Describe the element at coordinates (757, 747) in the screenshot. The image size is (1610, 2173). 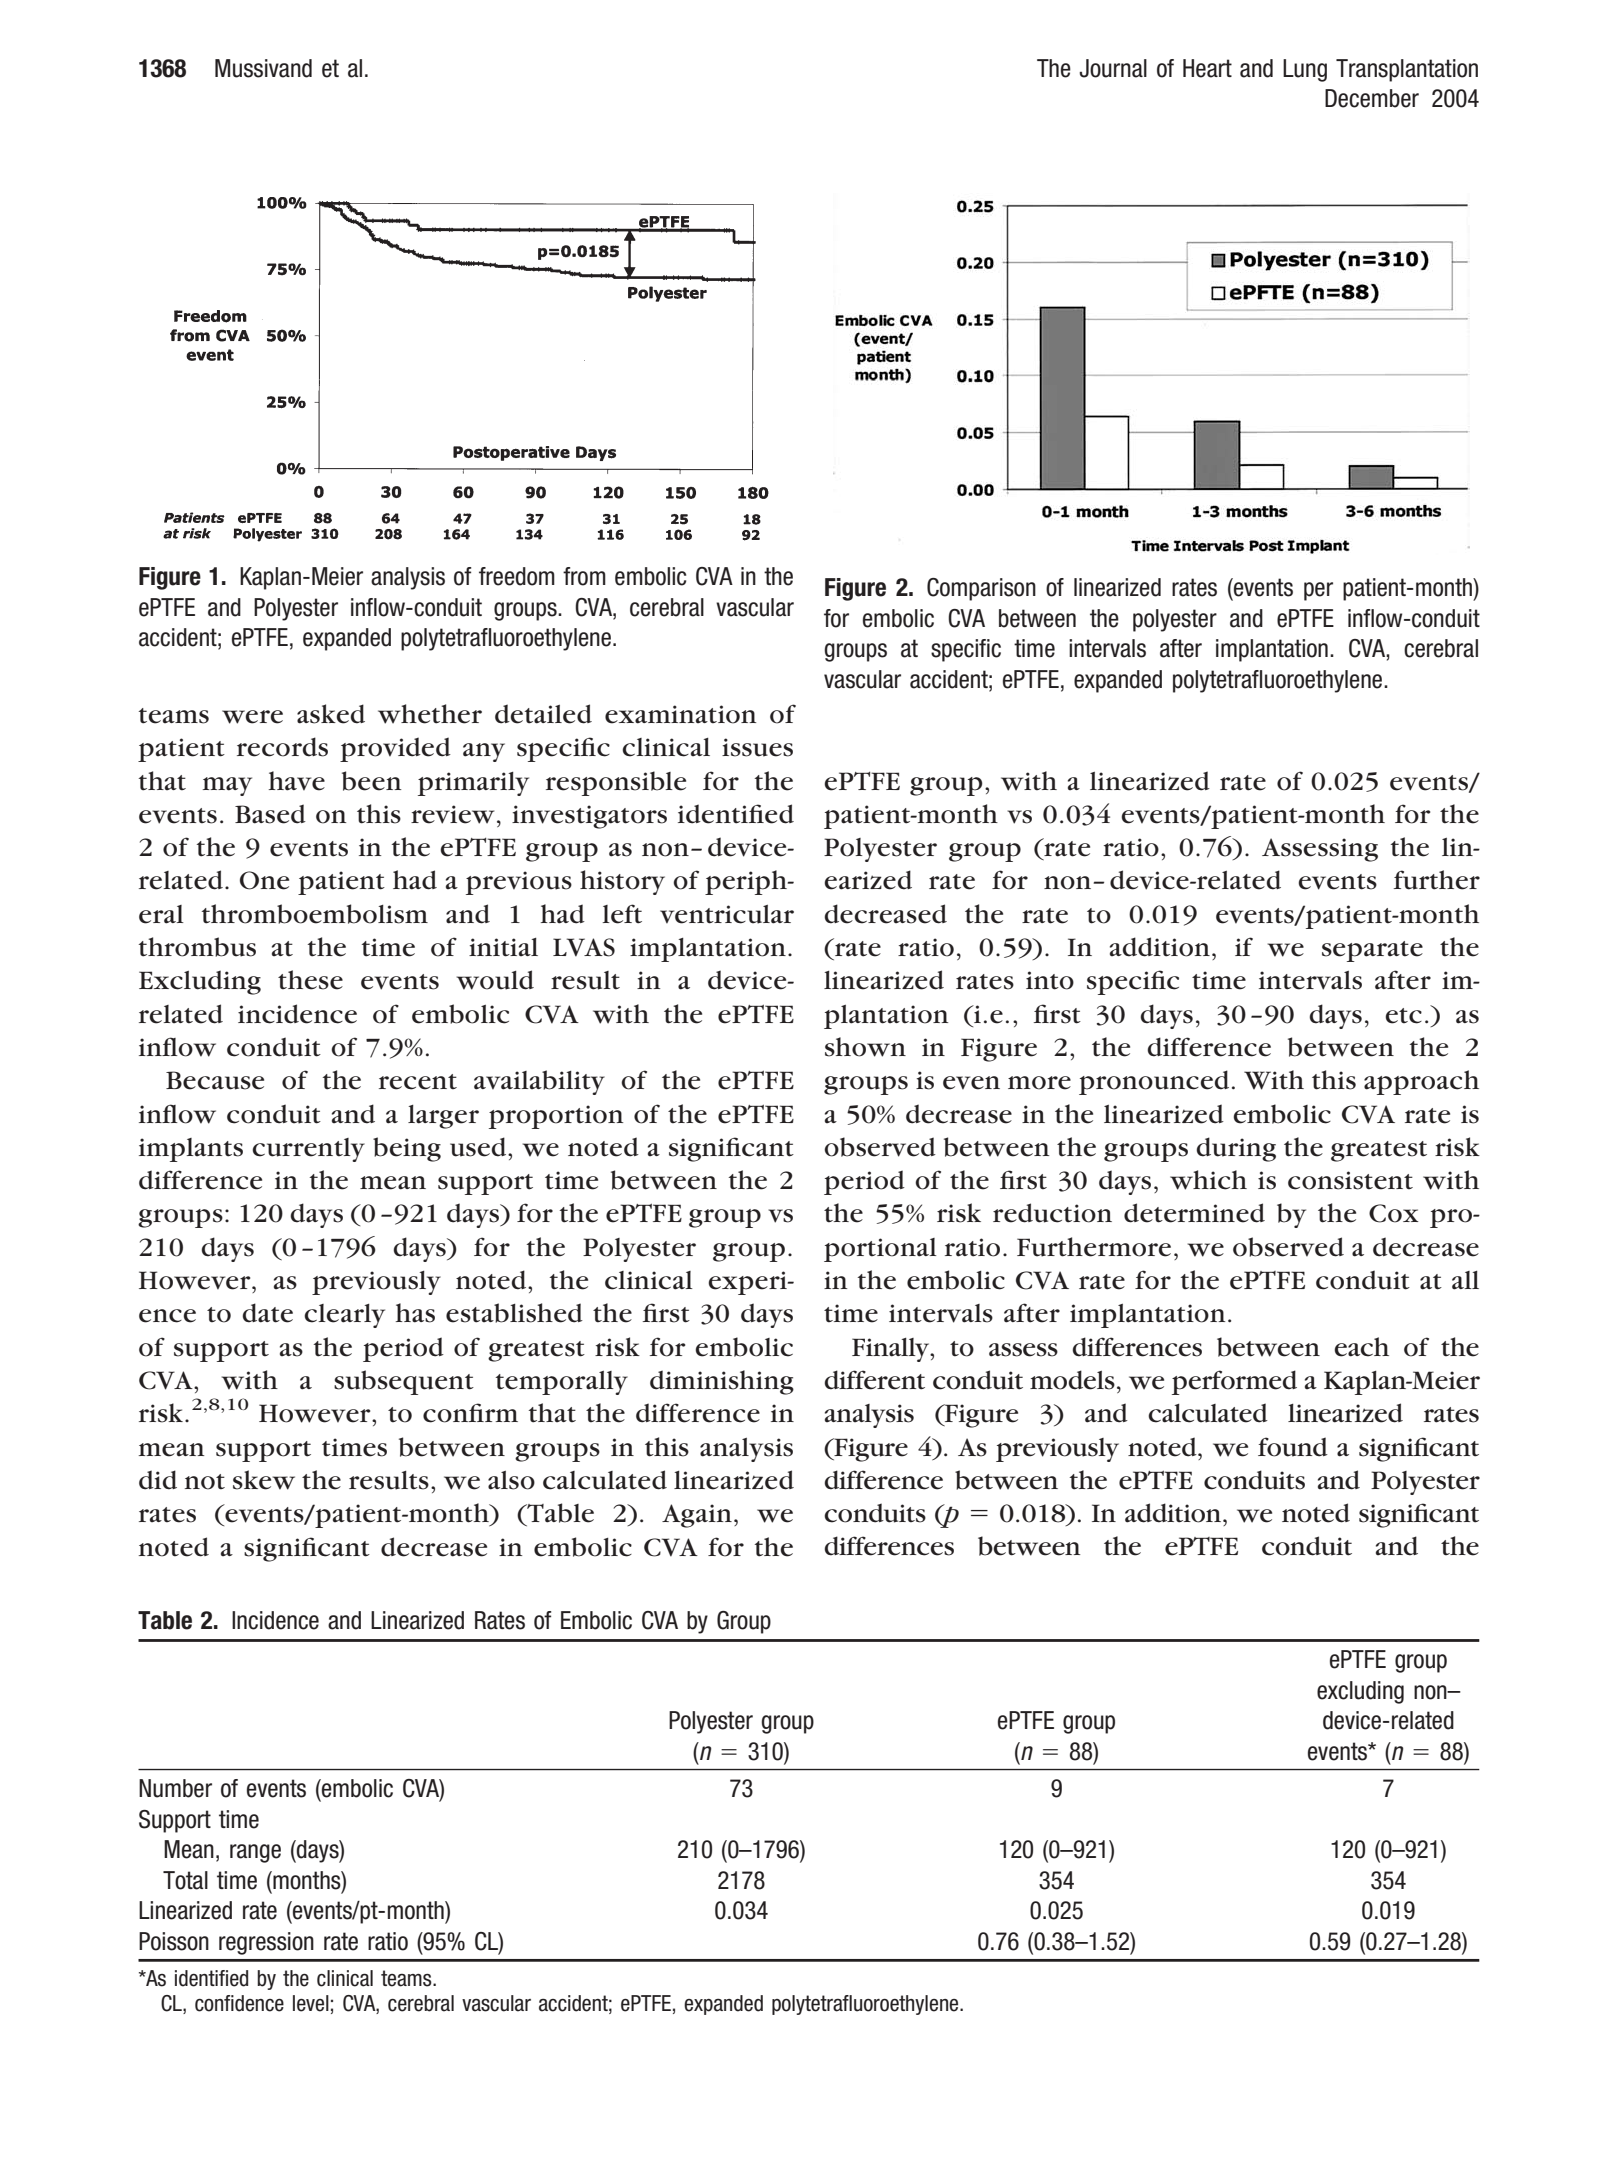
I see `issues` at that location.
